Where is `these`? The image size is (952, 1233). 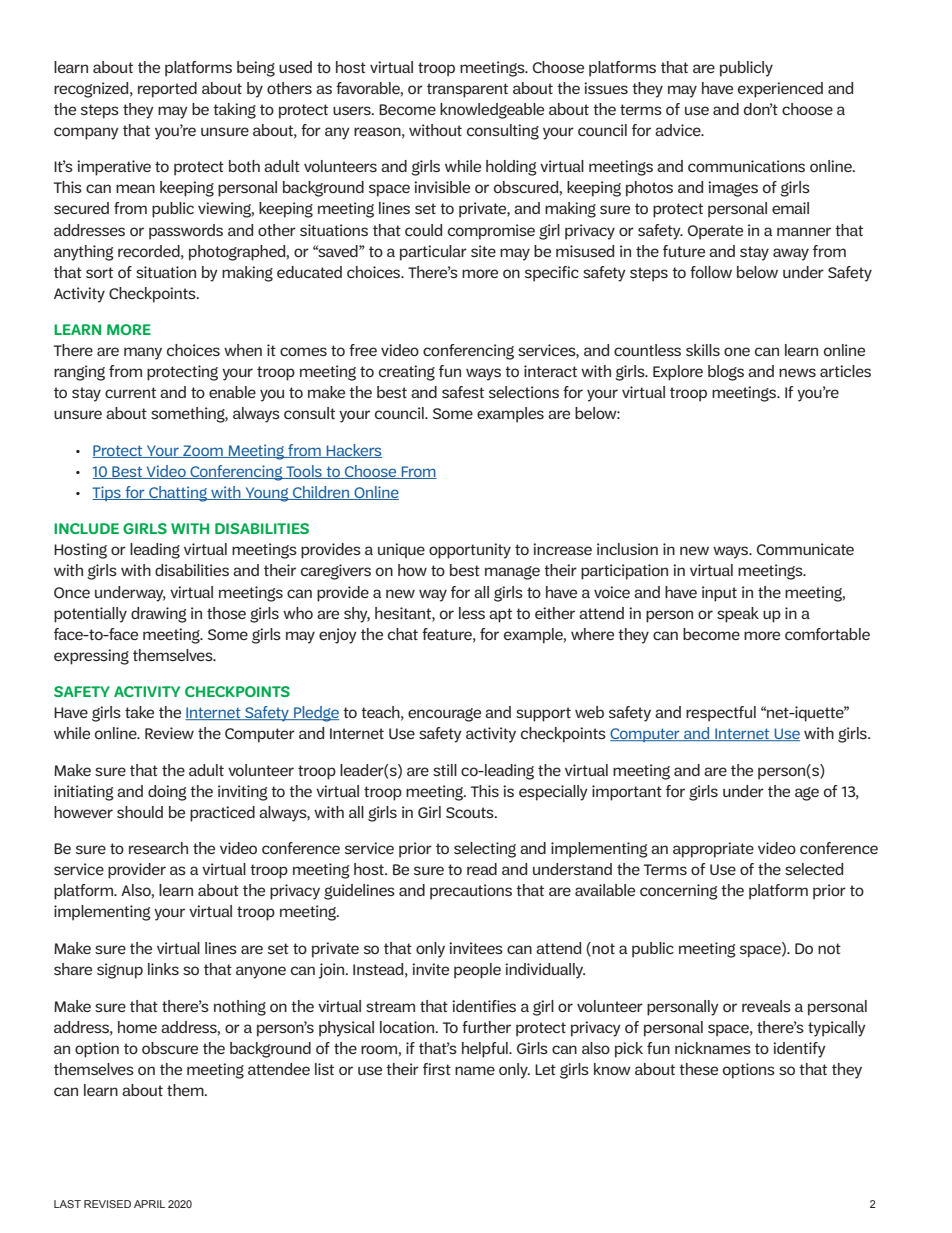
these is located at coordinates (698, 1069).
